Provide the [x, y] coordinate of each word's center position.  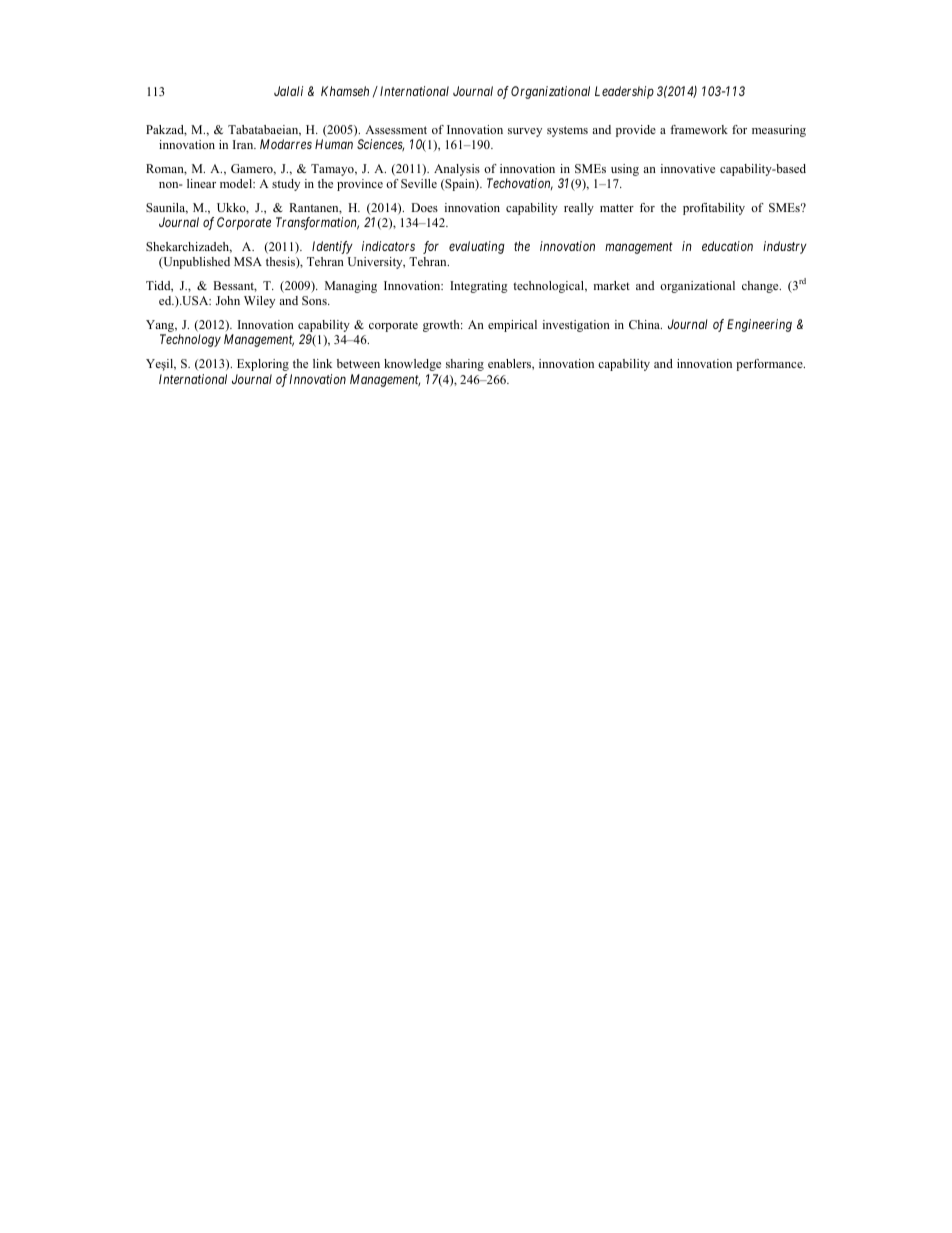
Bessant [235, 286]
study [286, 185]
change [761, 287]
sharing [465, 365]
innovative [688, 168]
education [727, 246]
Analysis [457, 170]
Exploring [263, 365]
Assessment [396, 129]
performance [770, 365]
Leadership [624, 92]
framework [699, 129]
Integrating [479, 287]
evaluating [477, 247]
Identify [332, 247]
